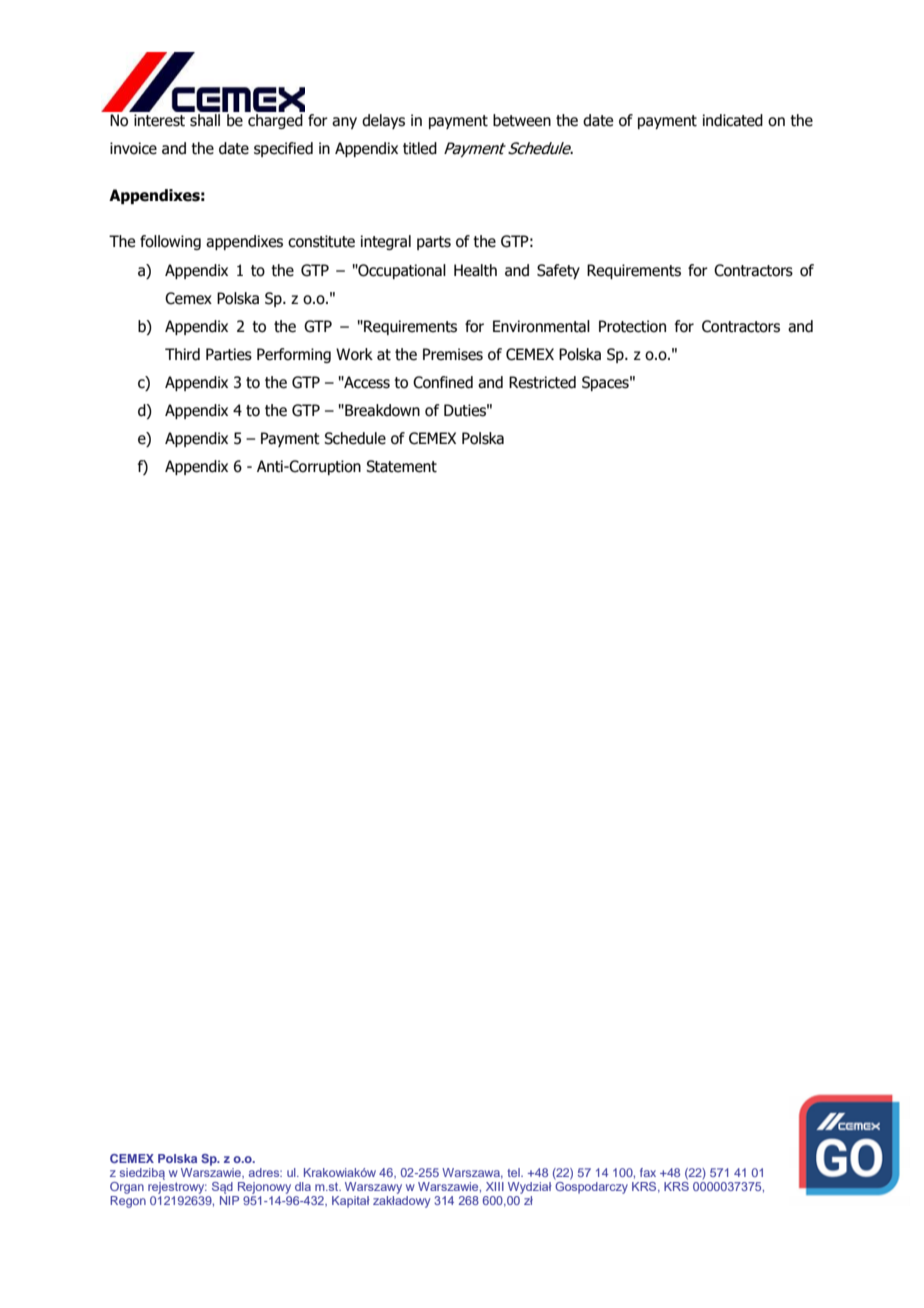 The image size is (924, 1308). What do you see at coordinates (401, 466) in the screenshot?
I see `Statement` at bounding box center [401, 466].
